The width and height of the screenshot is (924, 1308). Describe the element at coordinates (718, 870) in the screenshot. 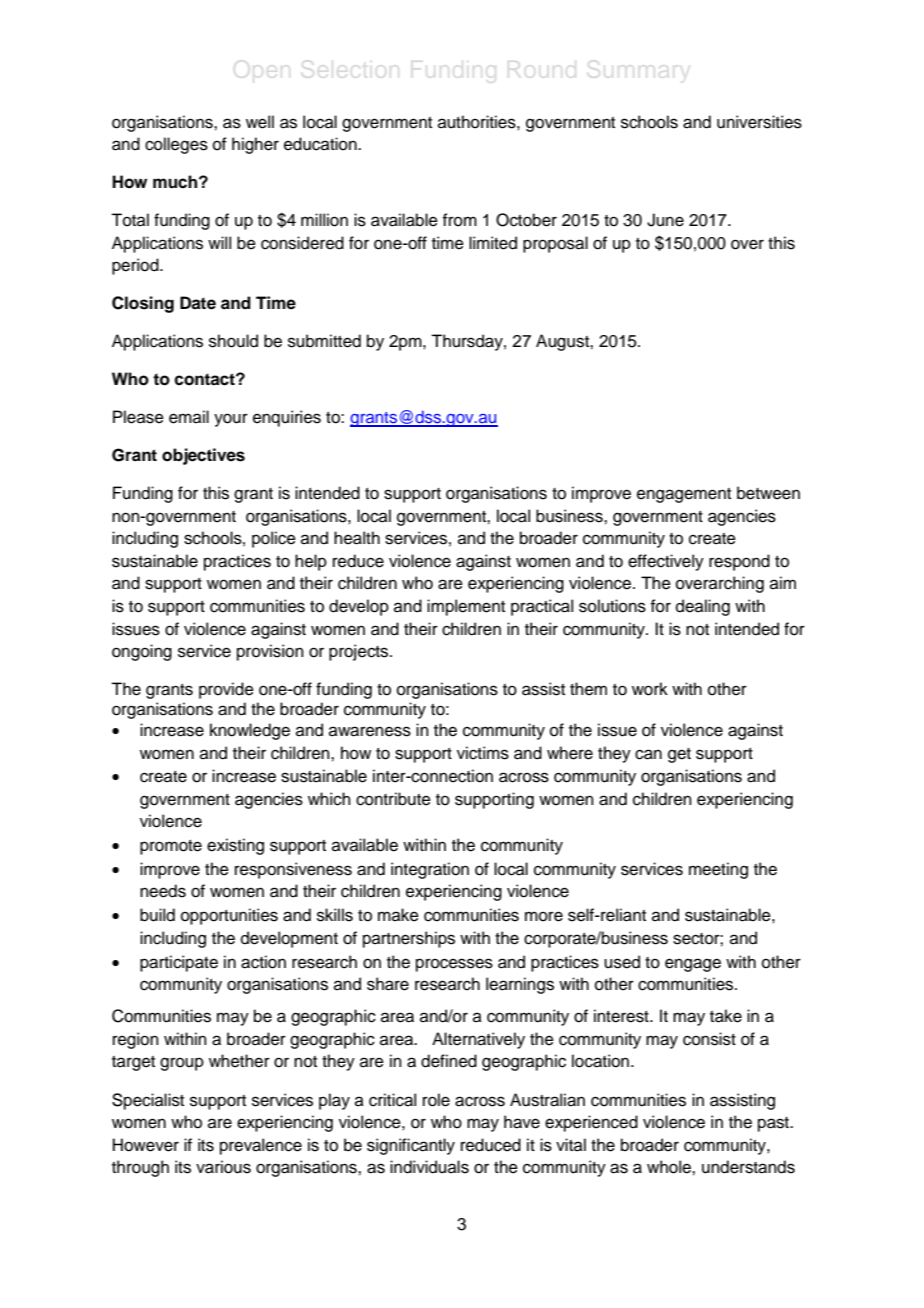

I see `meeting` at that location.
